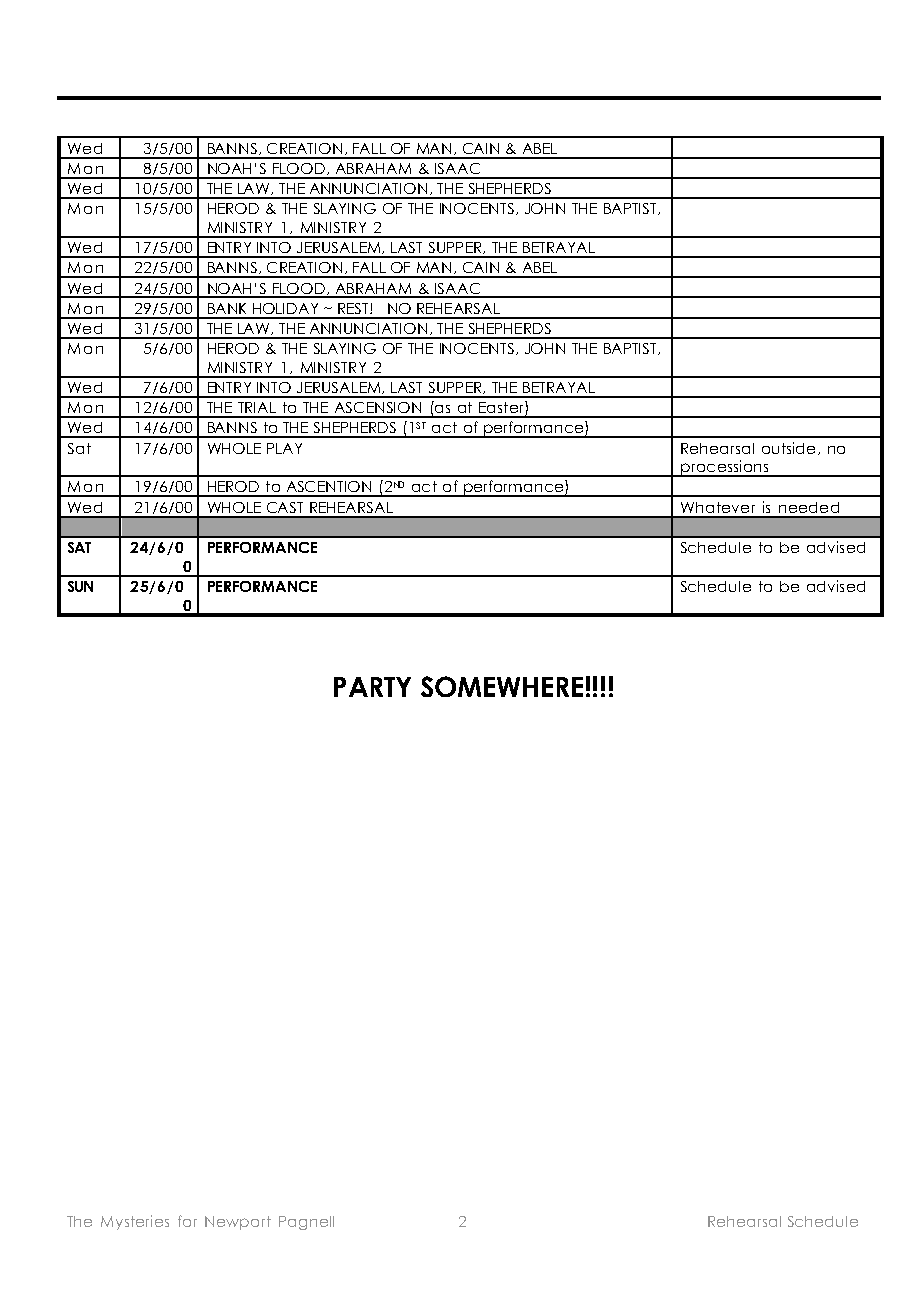  I want to click on Whatever, so click(718, 507).
